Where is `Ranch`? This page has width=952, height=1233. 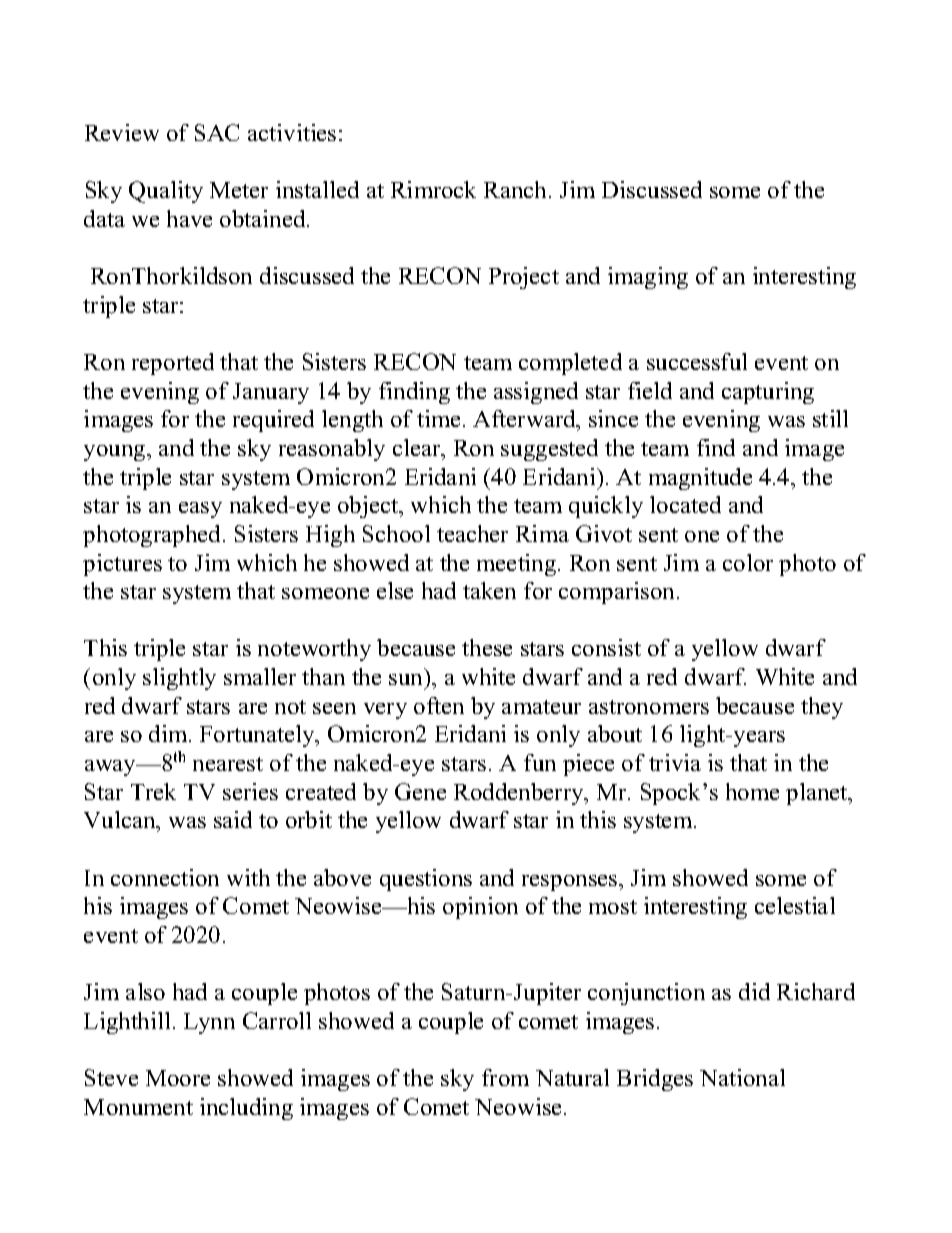
Ranch is located at coordinates (517, 189).
